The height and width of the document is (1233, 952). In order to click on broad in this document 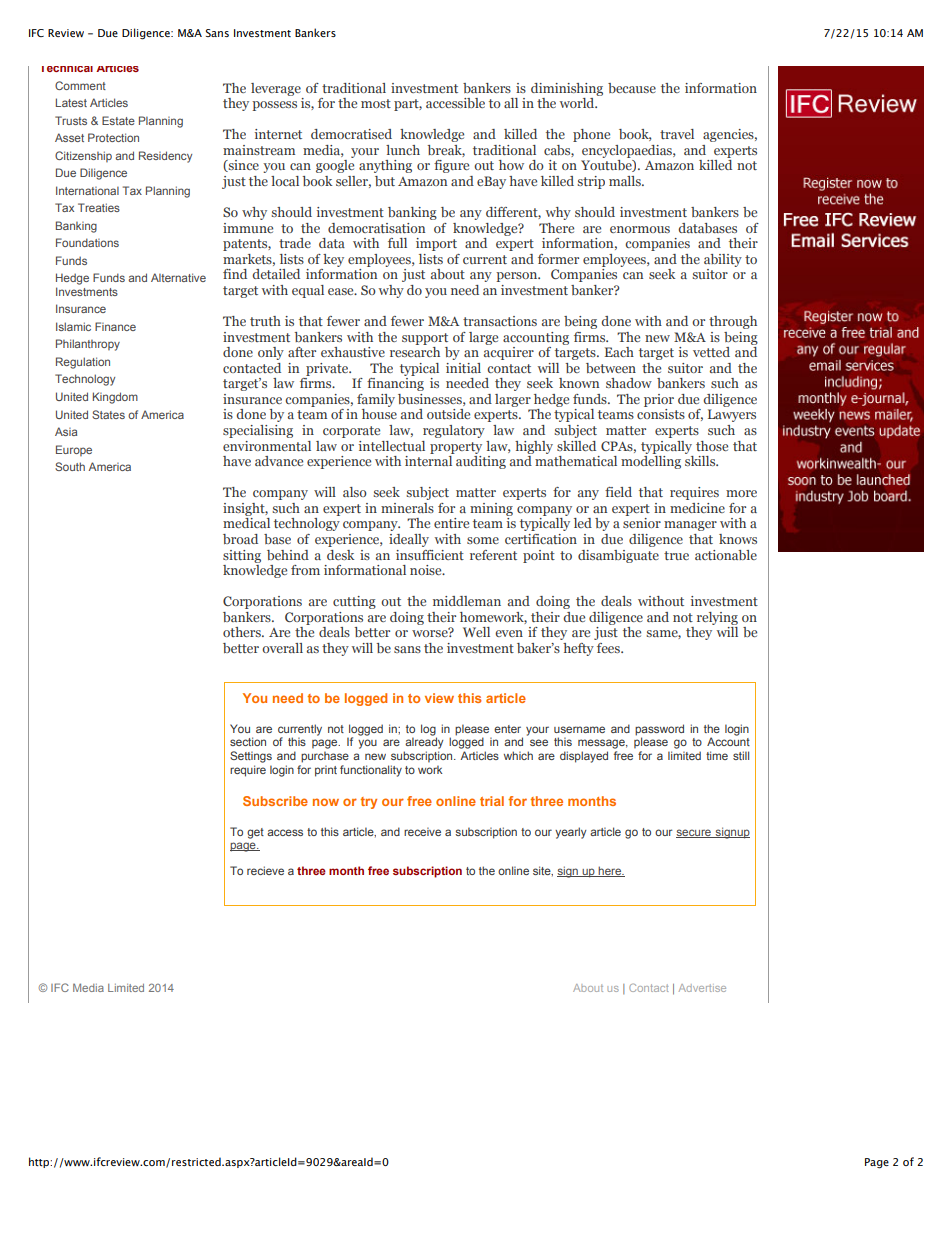, I will do `click(240, 539)`.
